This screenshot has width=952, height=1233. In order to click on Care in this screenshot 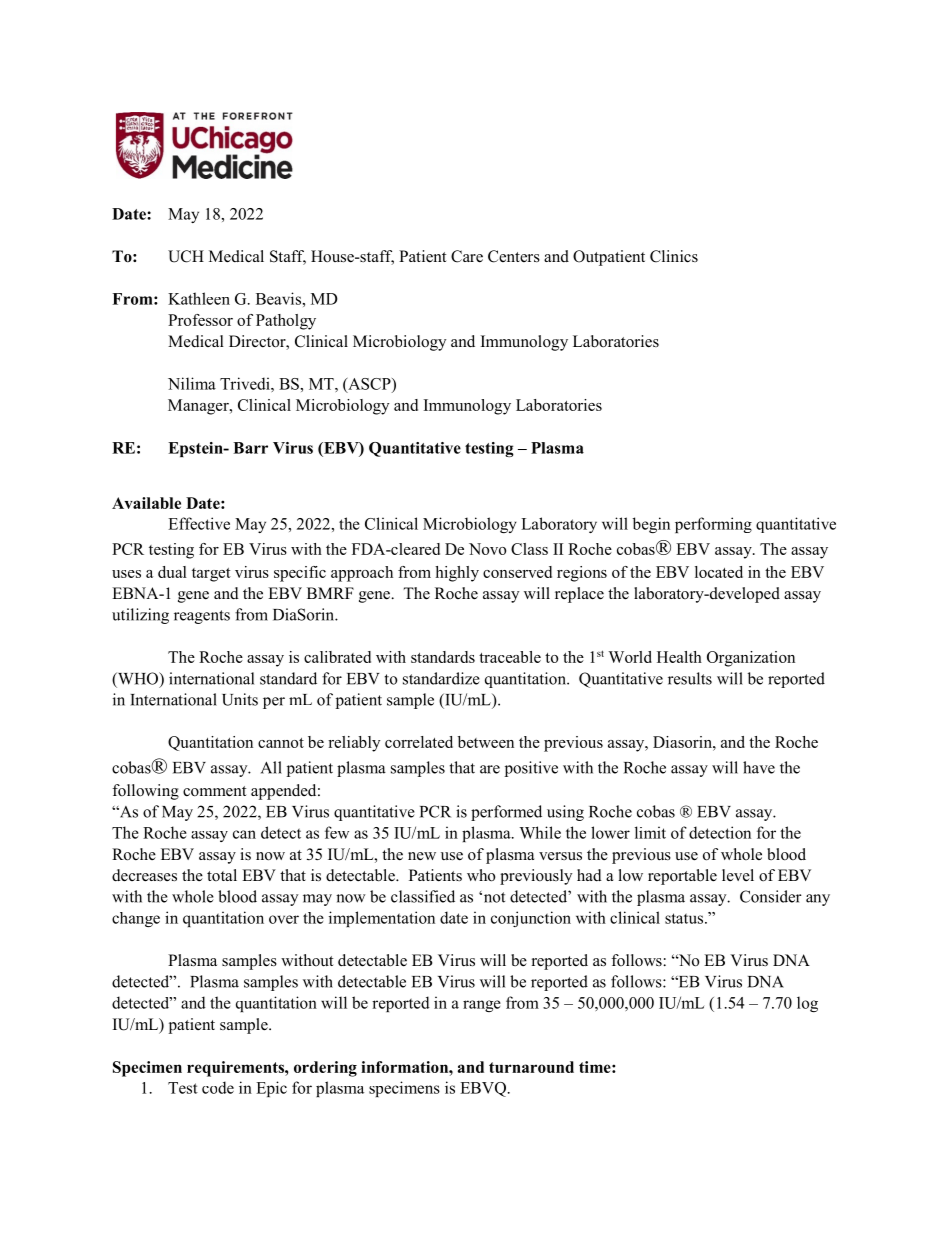, I will do `click(467, 256)`.
